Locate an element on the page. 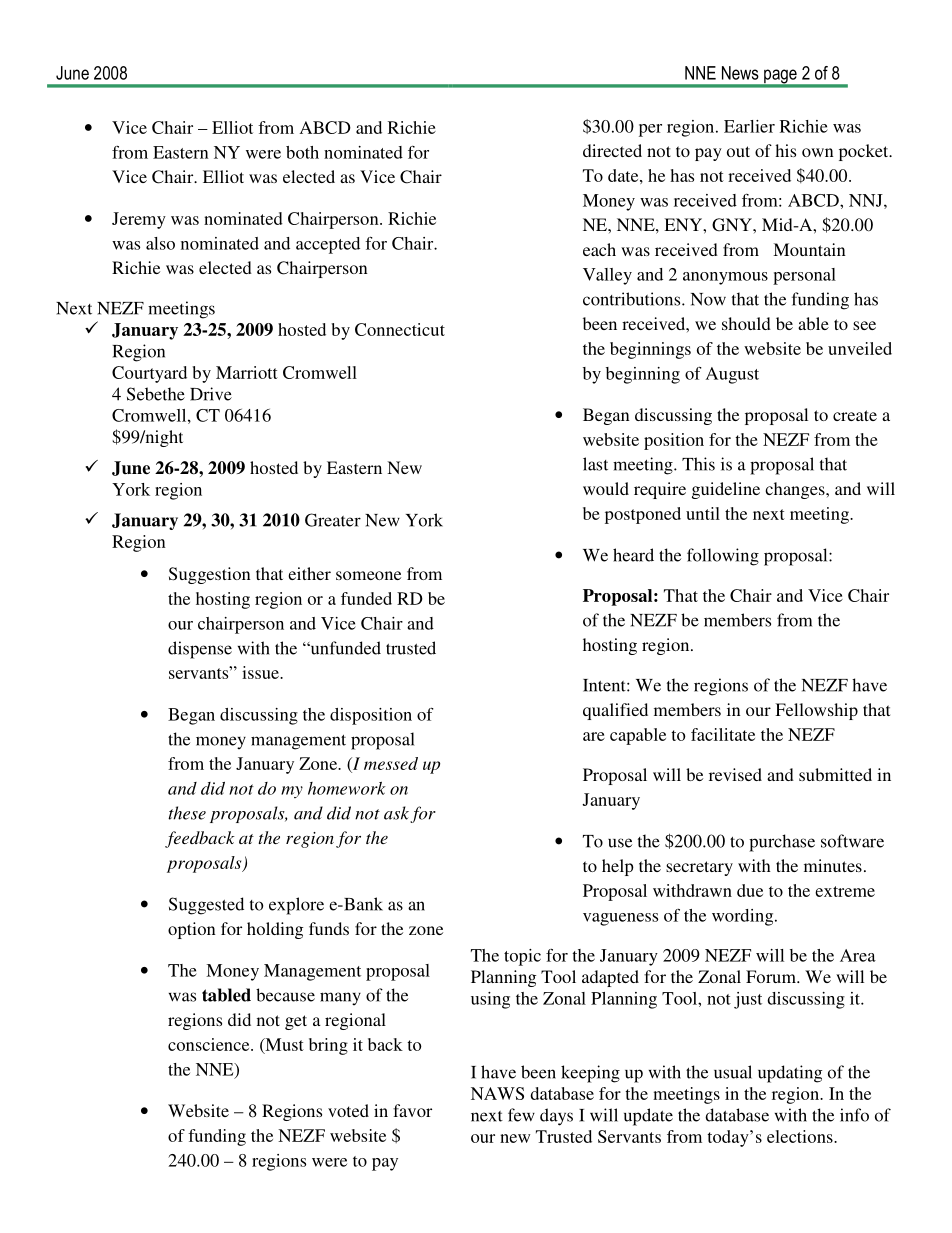  following is located at coordinates (723, 557).
